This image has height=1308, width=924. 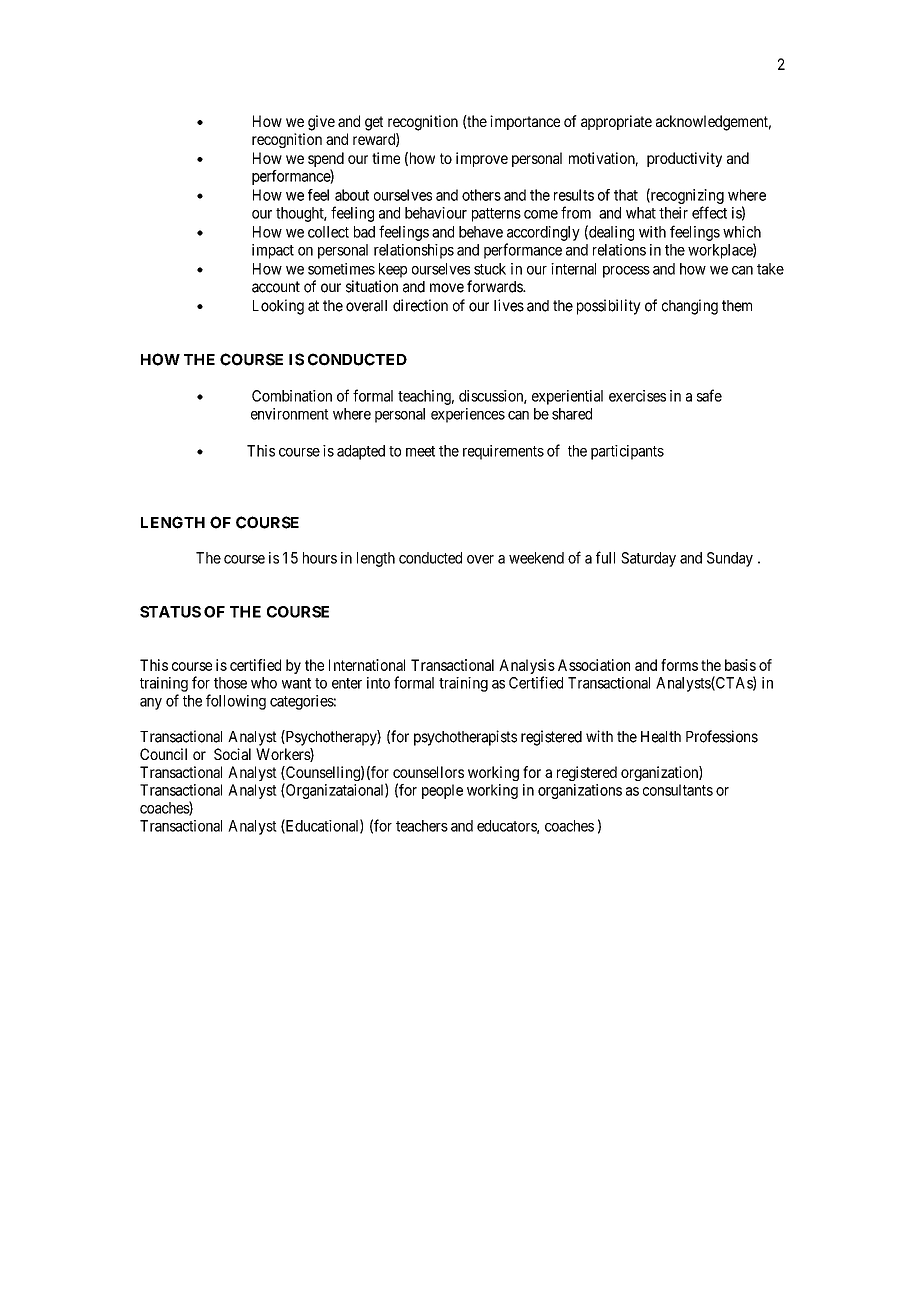 I want to click on consultants, so click(x=678, y=790).
